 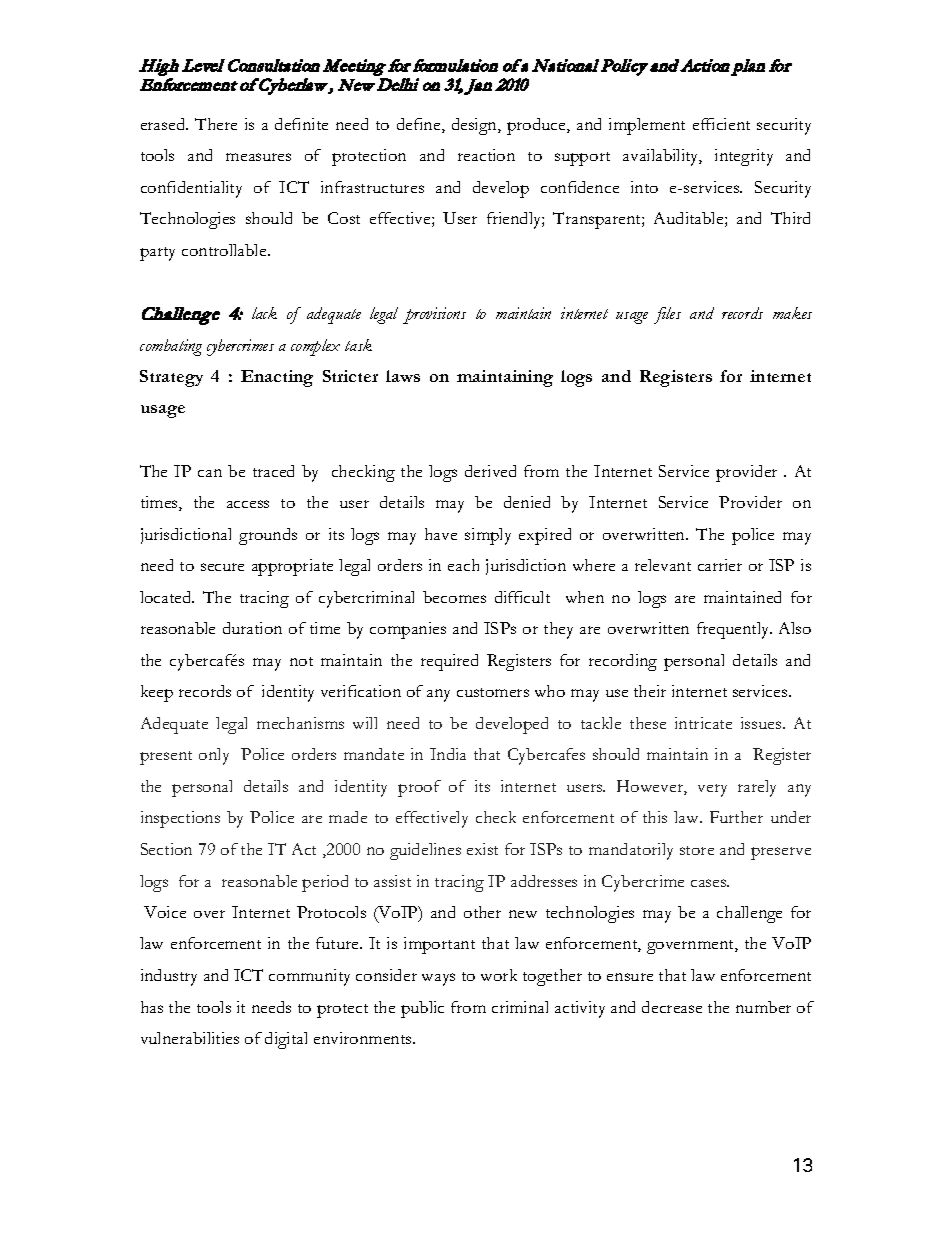 What do you see at coordinates (720, 565) in the image?
I see `carrier` at bounding box center [720, 565].
